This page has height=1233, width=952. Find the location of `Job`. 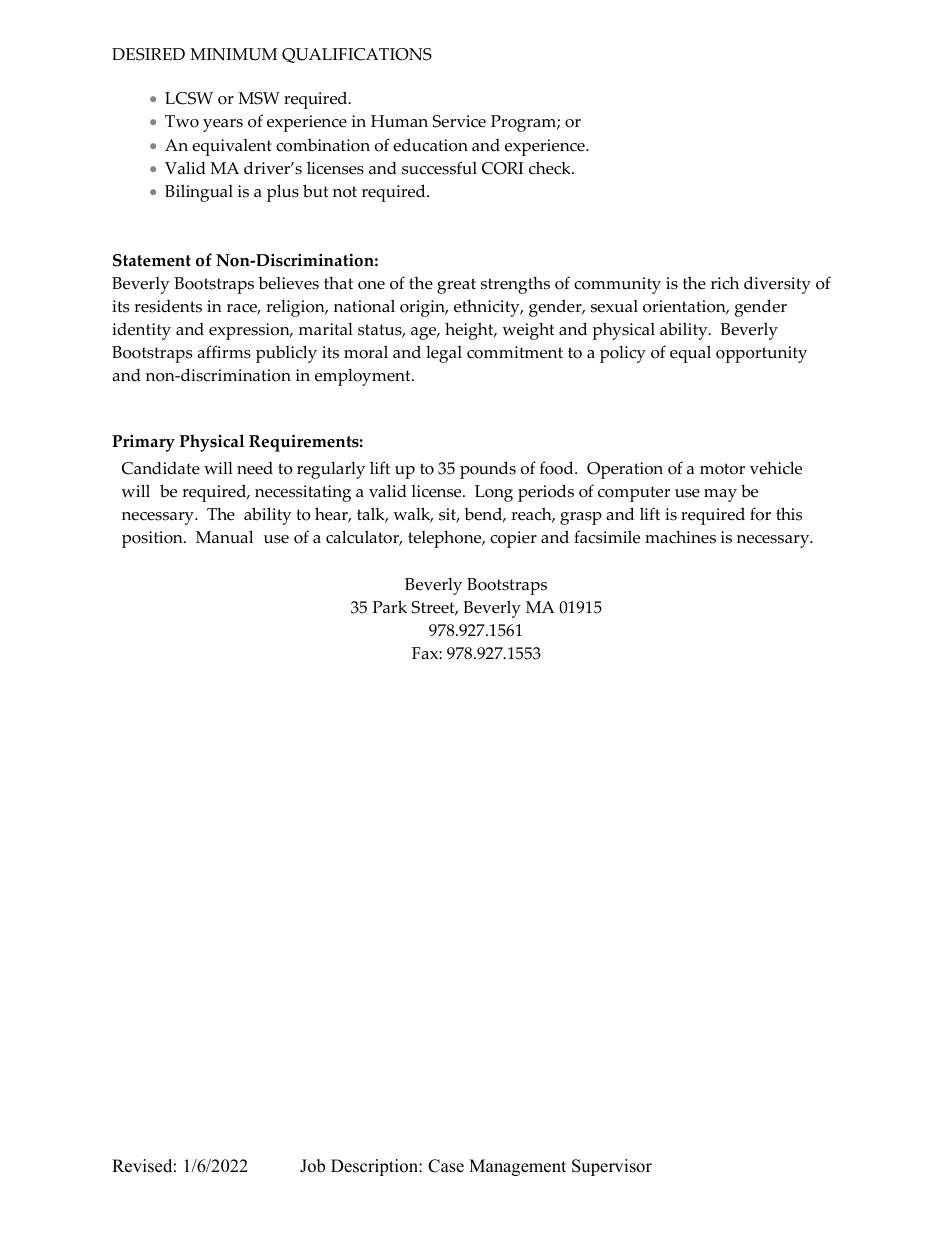

Job is located at coordinates (312, 1166).
